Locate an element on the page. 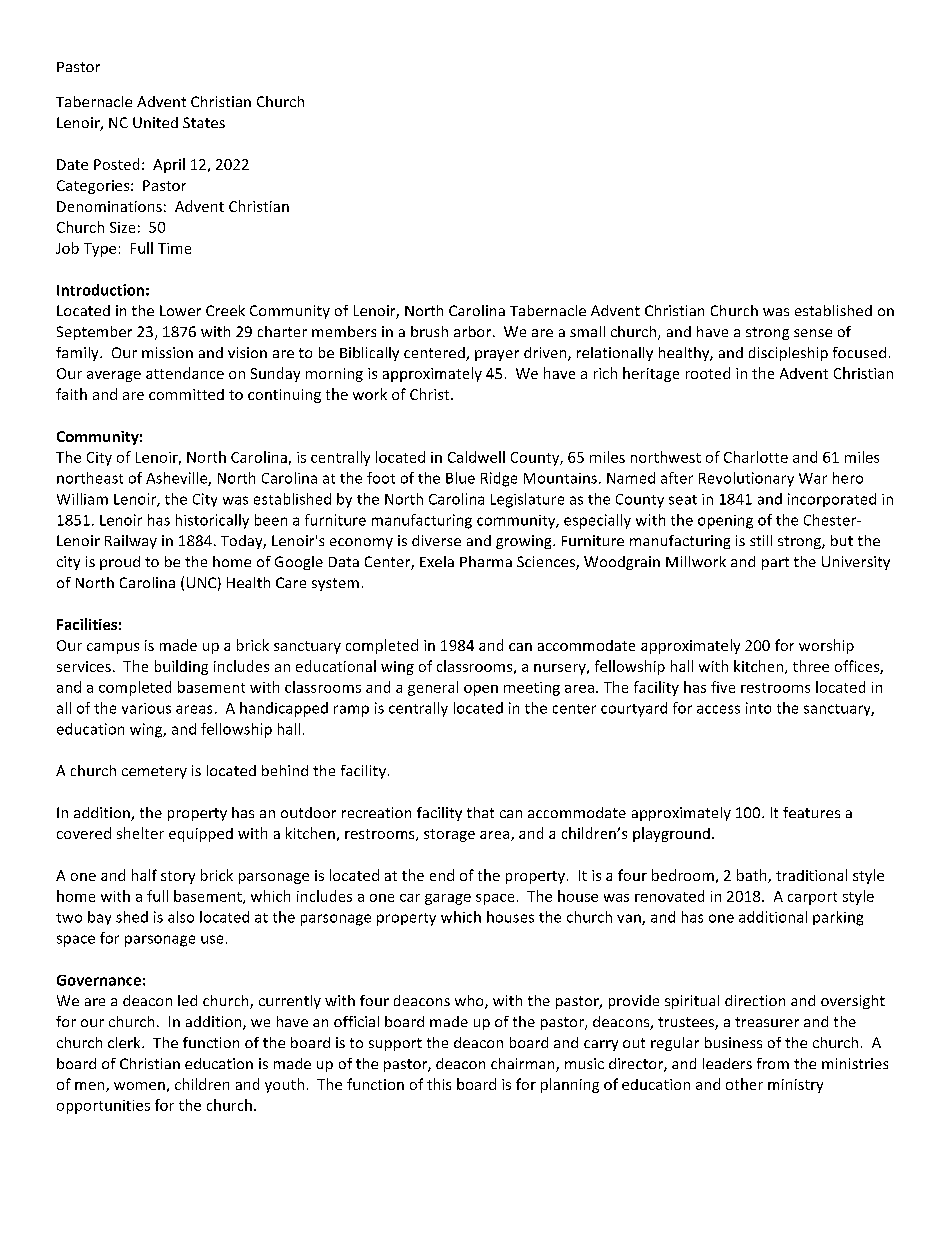 This document has width=952, height=1233. States is located at coordinates (204, 122).
